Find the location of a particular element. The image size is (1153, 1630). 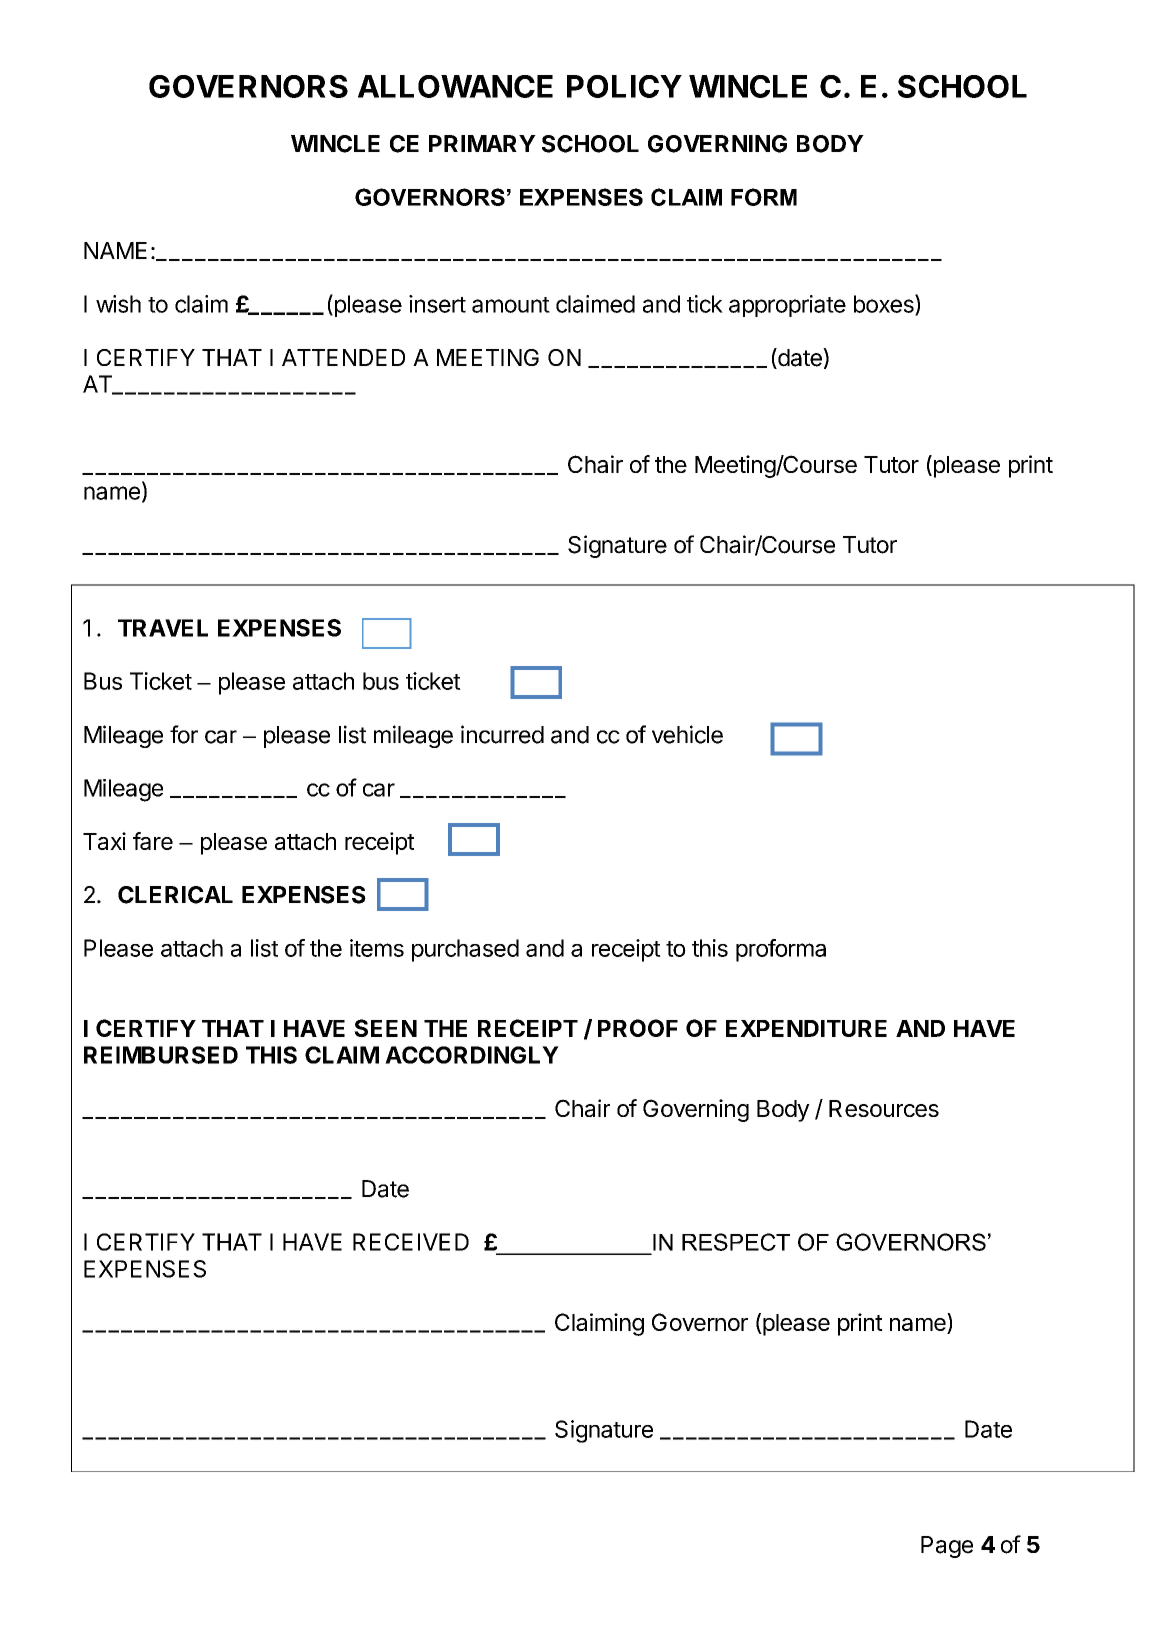

vehicle is located at coordinates (687, 734).
